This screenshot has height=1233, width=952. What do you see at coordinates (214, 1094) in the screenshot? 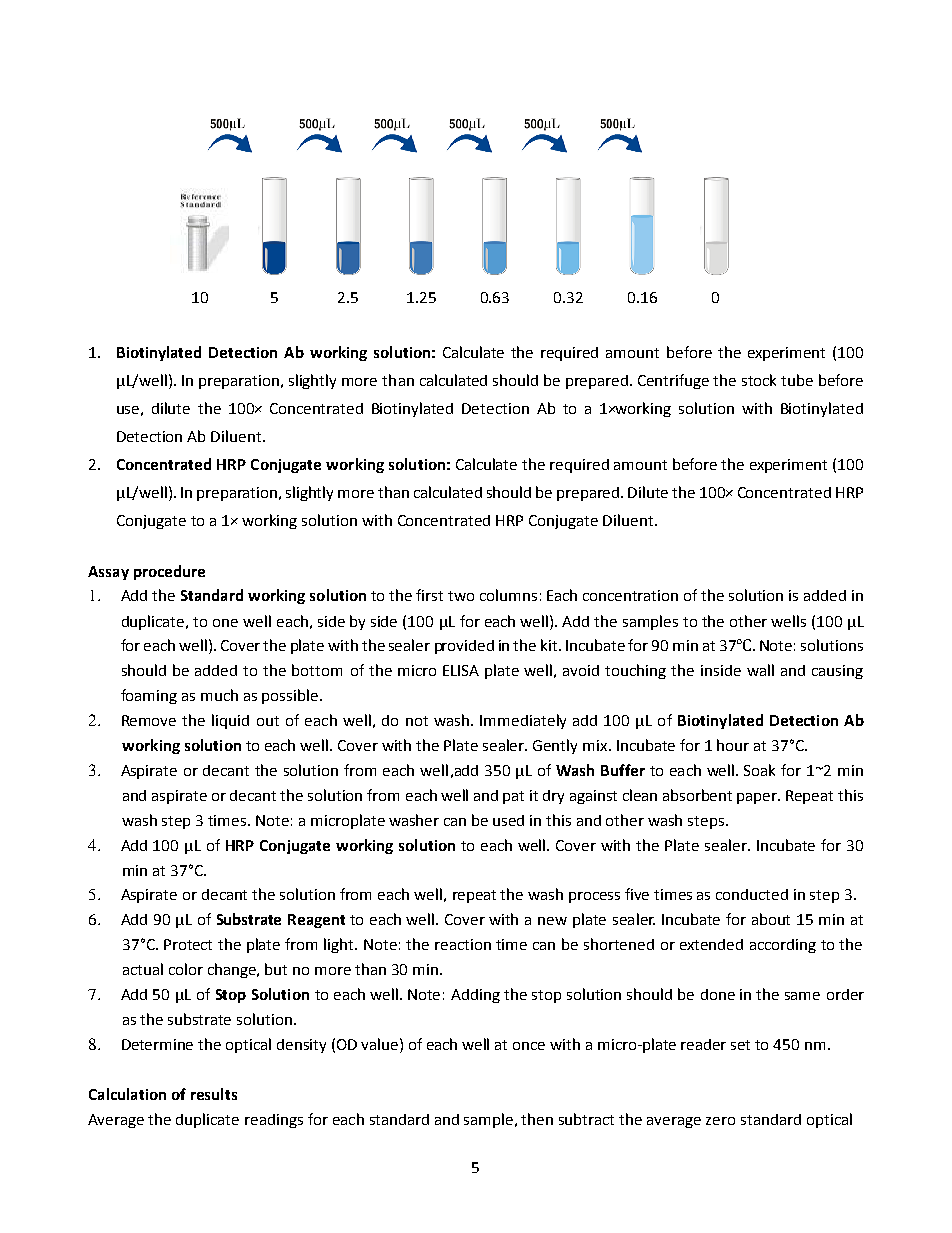
I see `results` at bounding box center [214, 1094].
